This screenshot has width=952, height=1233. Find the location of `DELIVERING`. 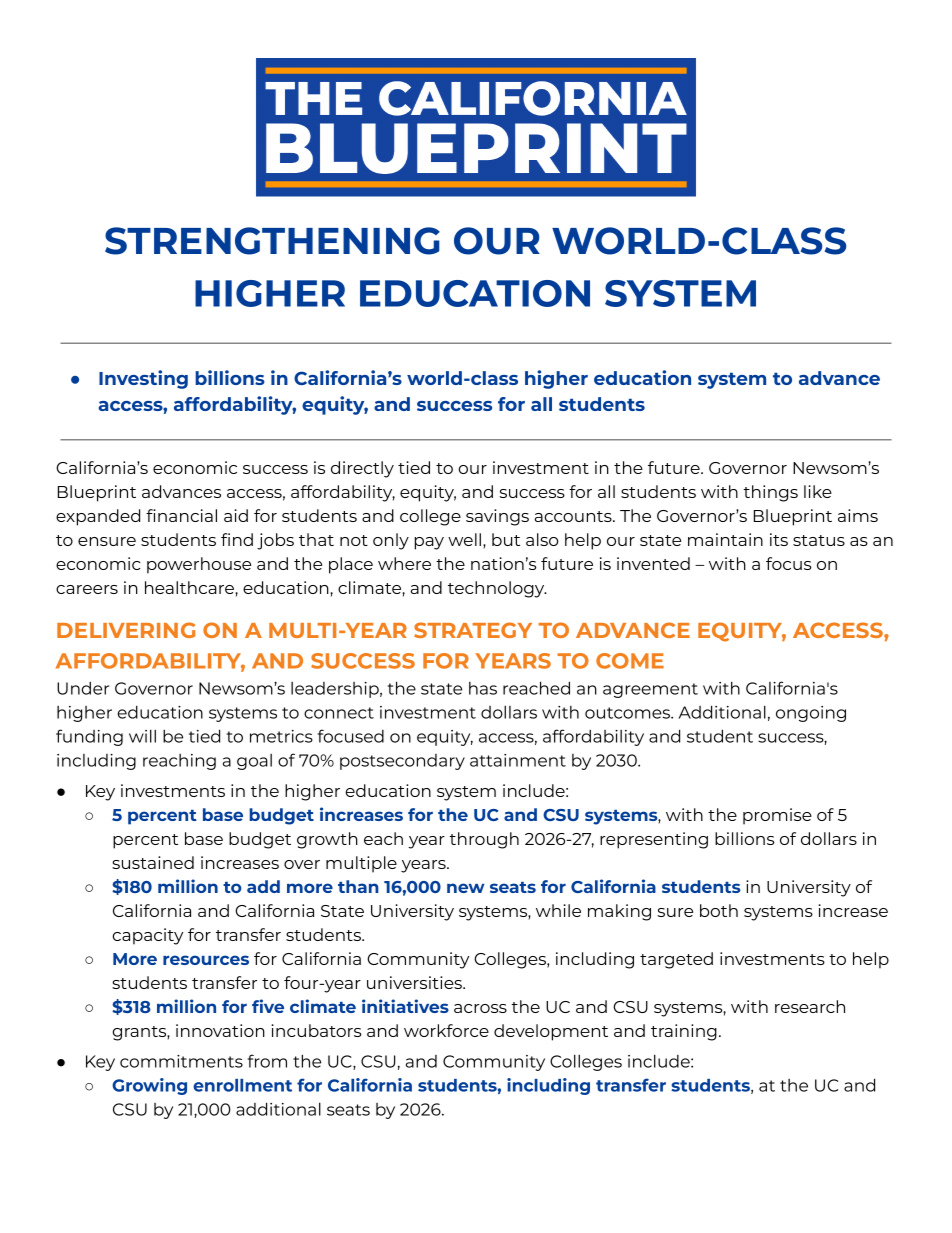

DELIVERING is located at coordinates (126, 630).
